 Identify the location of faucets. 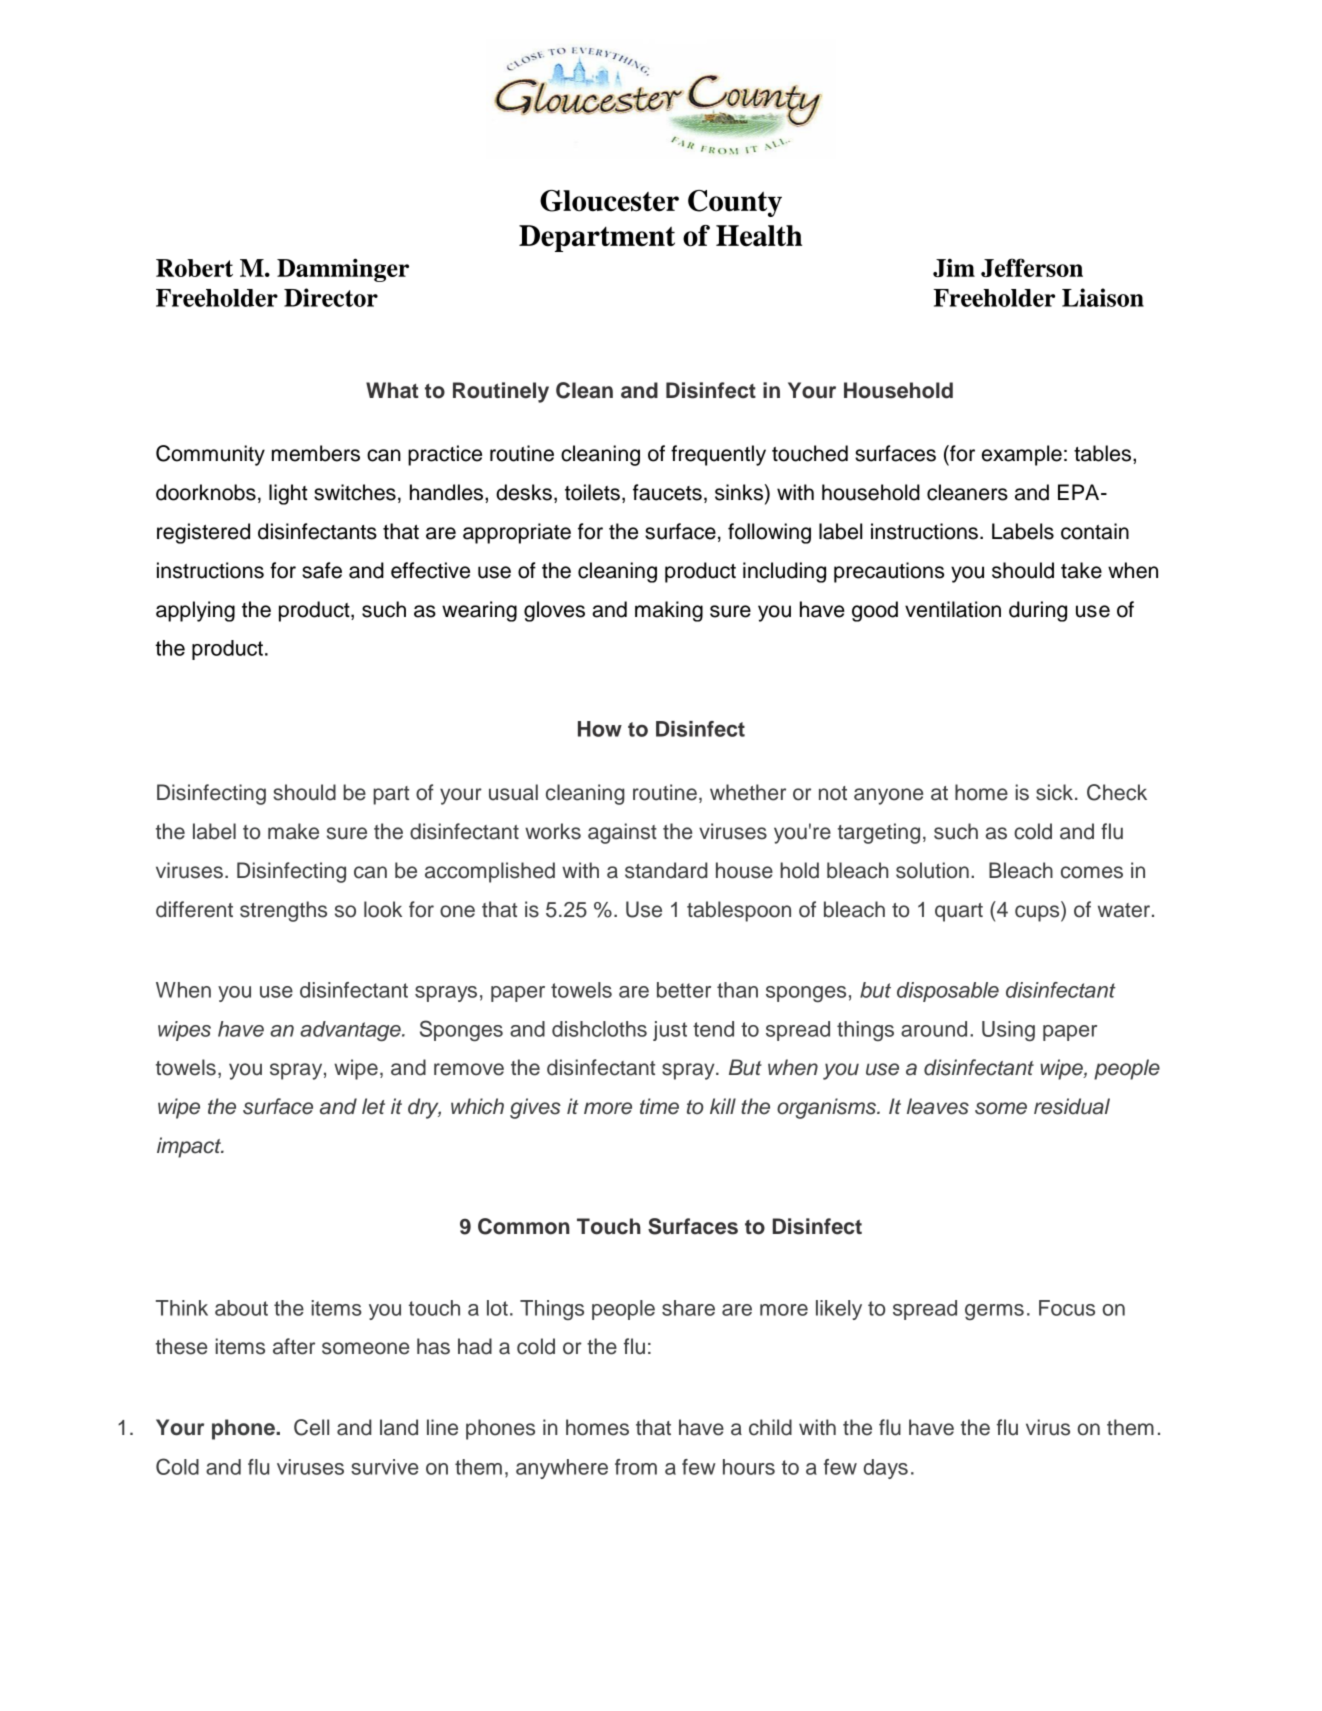
(667, 492).
